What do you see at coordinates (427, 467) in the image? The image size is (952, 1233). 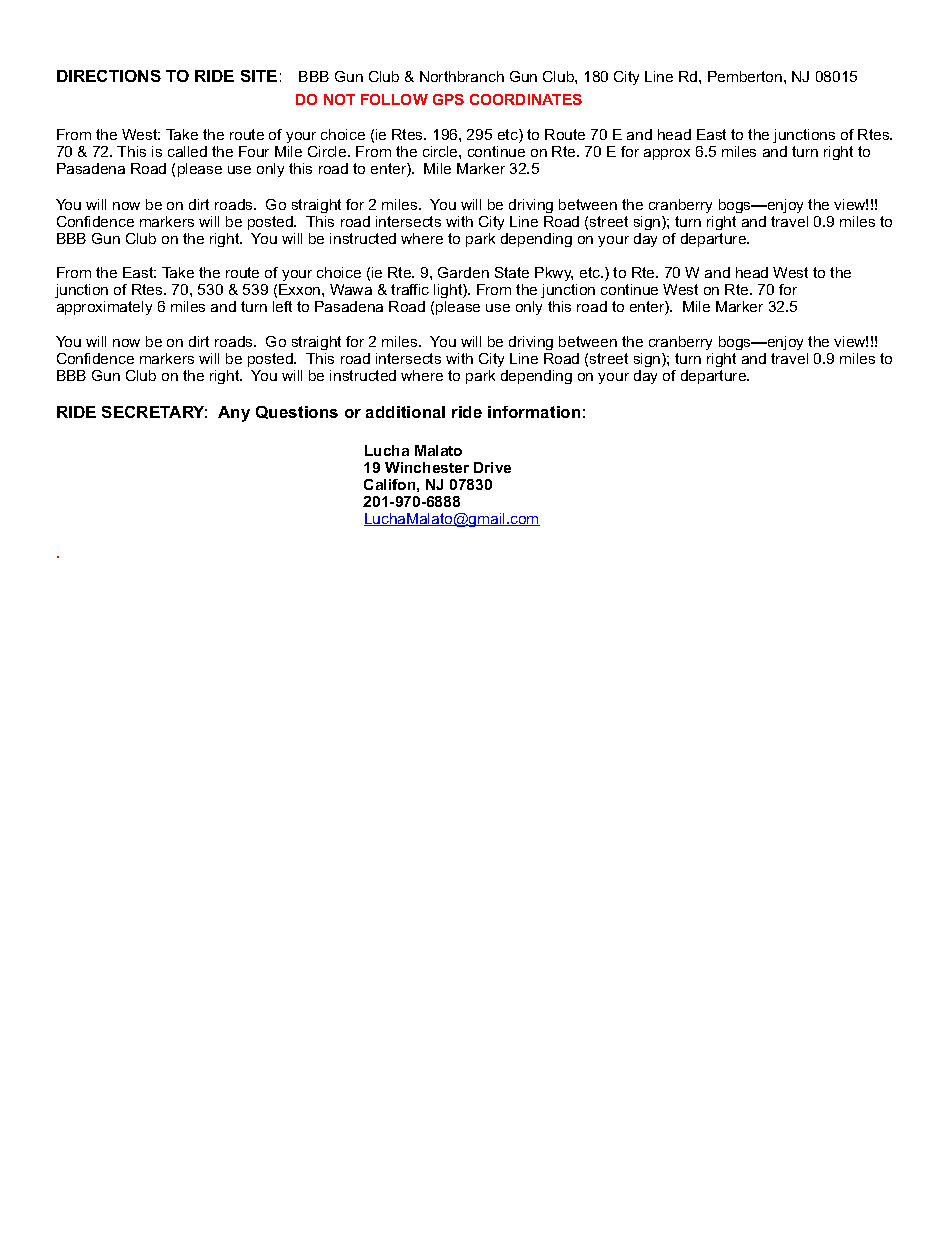 I see `Winchester` at bounding box center [427, 467].
